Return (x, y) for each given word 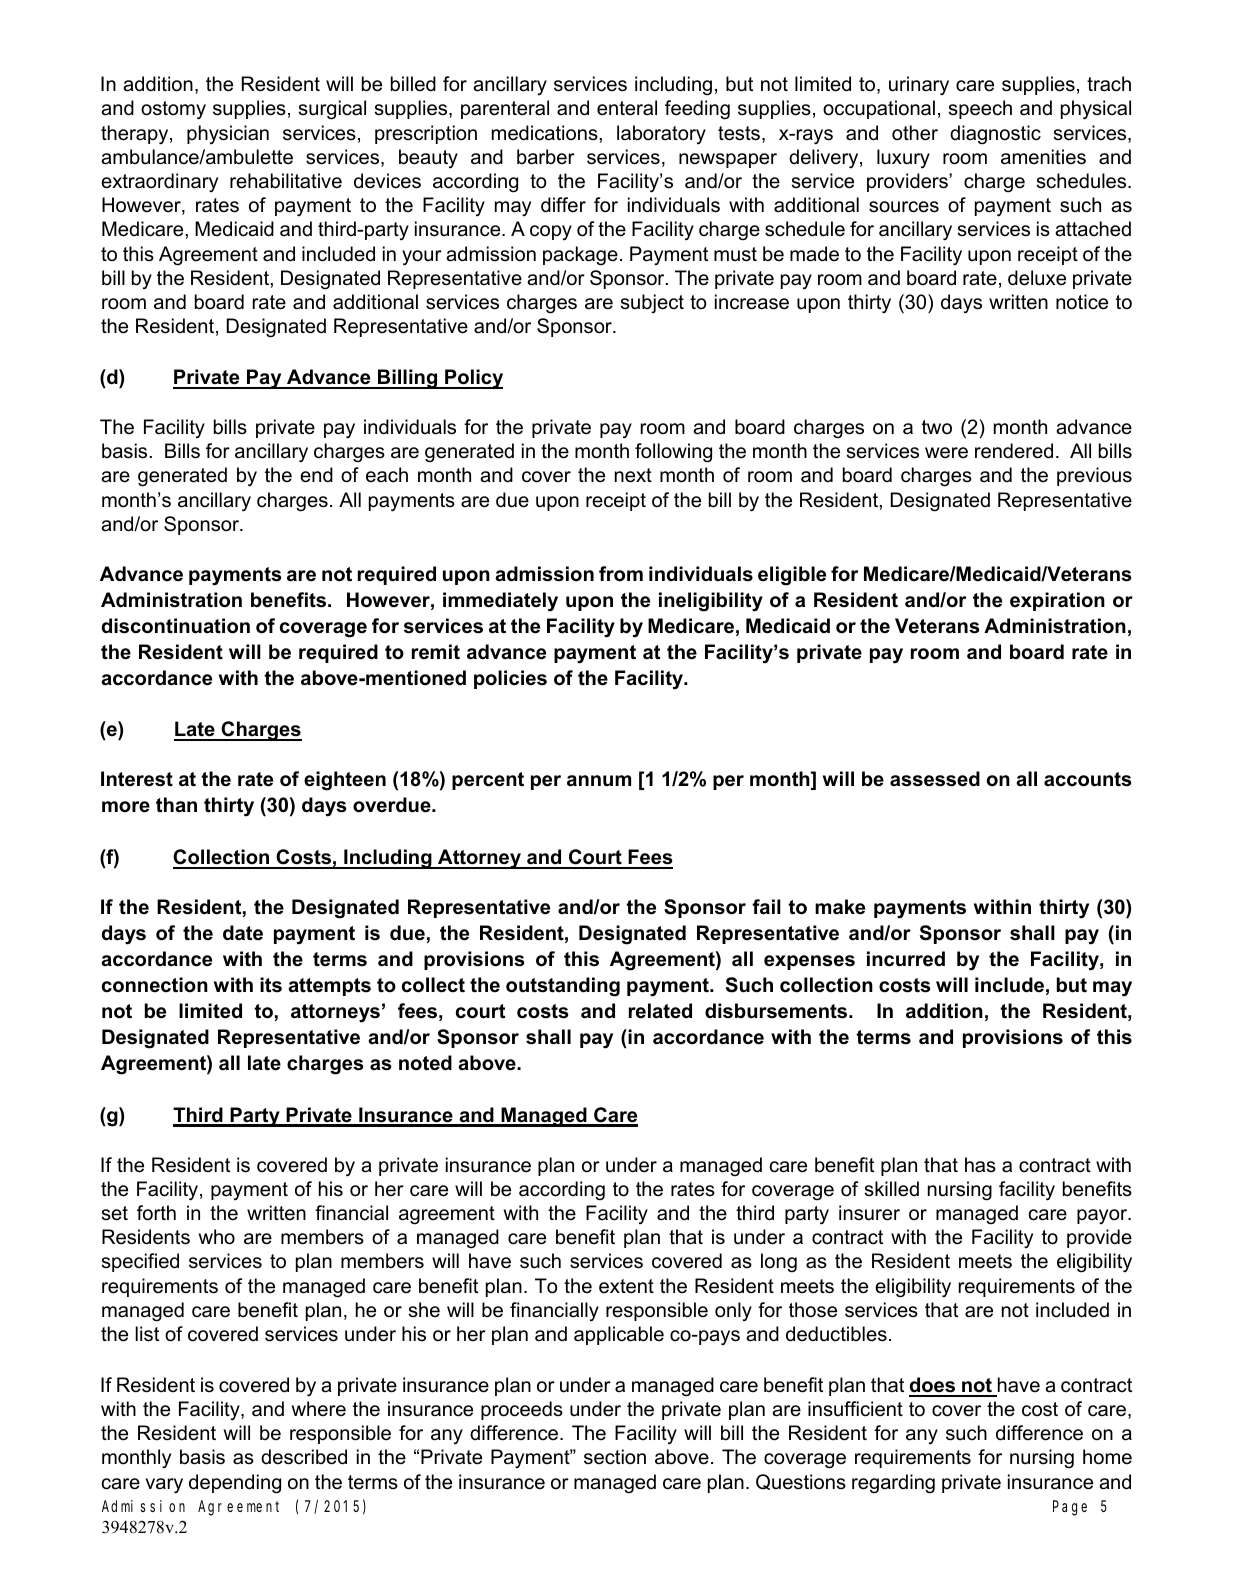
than (176, 805)
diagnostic (995, 135)
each (387, 475)
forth (156, 1213)
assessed (935, 779)
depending (235, 1484)
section (615, 1457)
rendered (1014, 451)
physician (228, 134)
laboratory (661, 134)
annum (599, 781)
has (980, 1165)
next (633, 475)
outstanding (563, 987)
